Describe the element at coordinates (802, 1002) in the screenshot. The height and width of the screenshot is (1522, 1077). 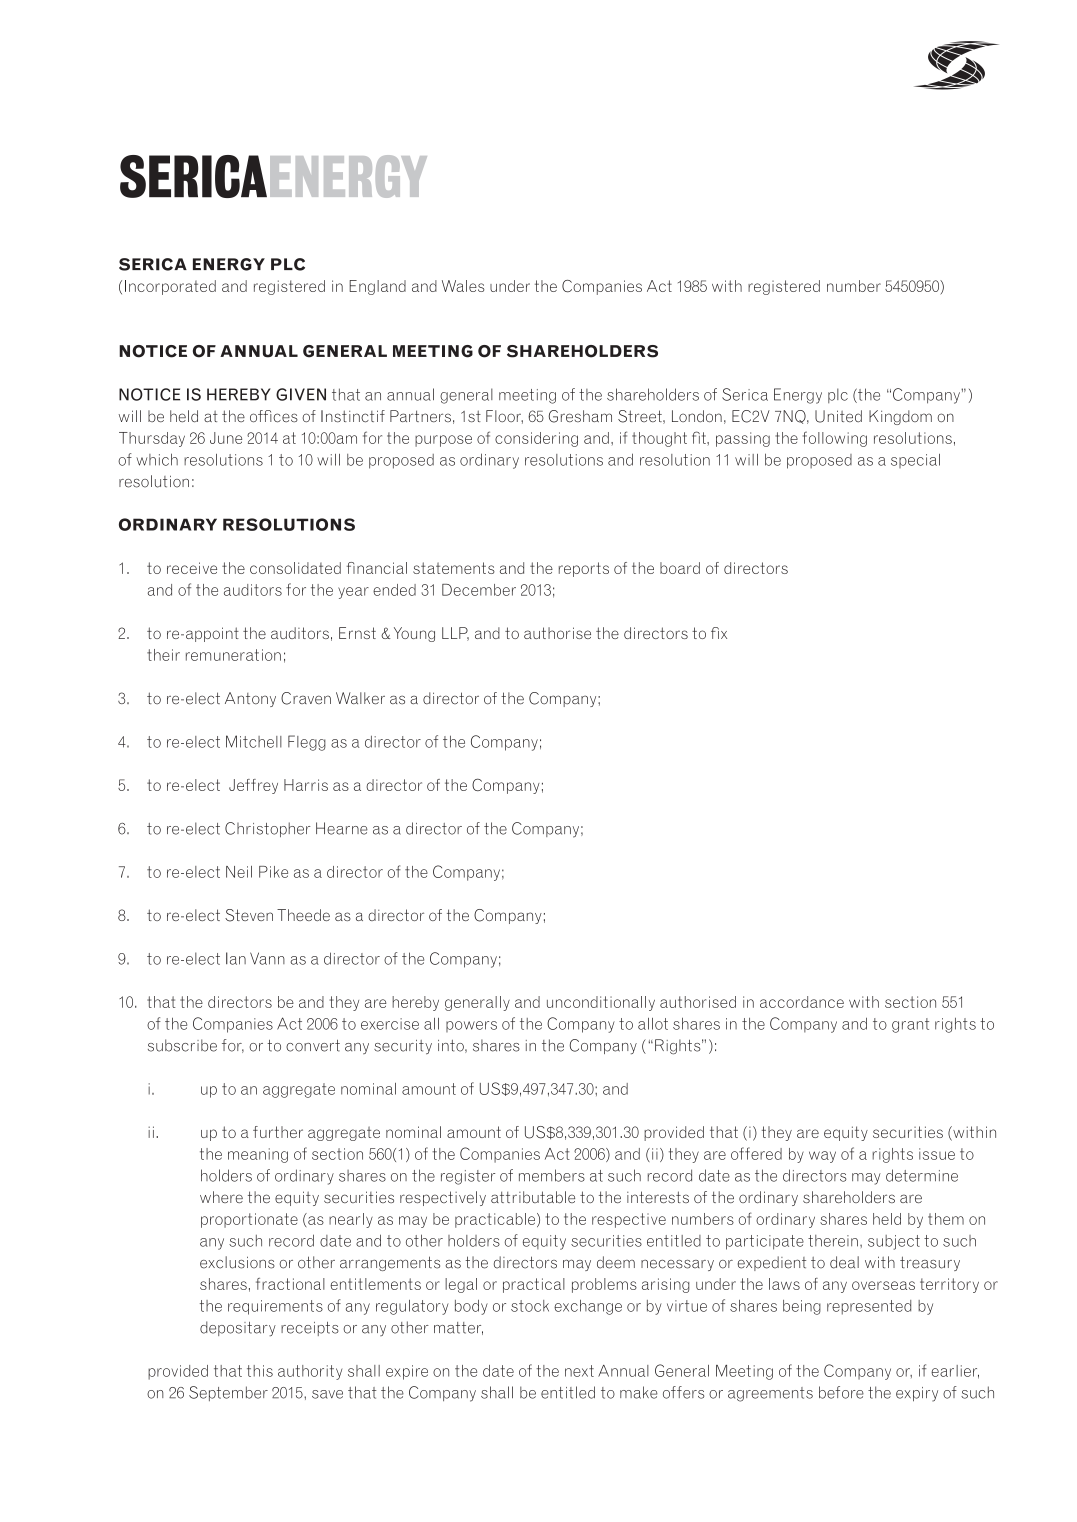
I see `accordance` at that location.
